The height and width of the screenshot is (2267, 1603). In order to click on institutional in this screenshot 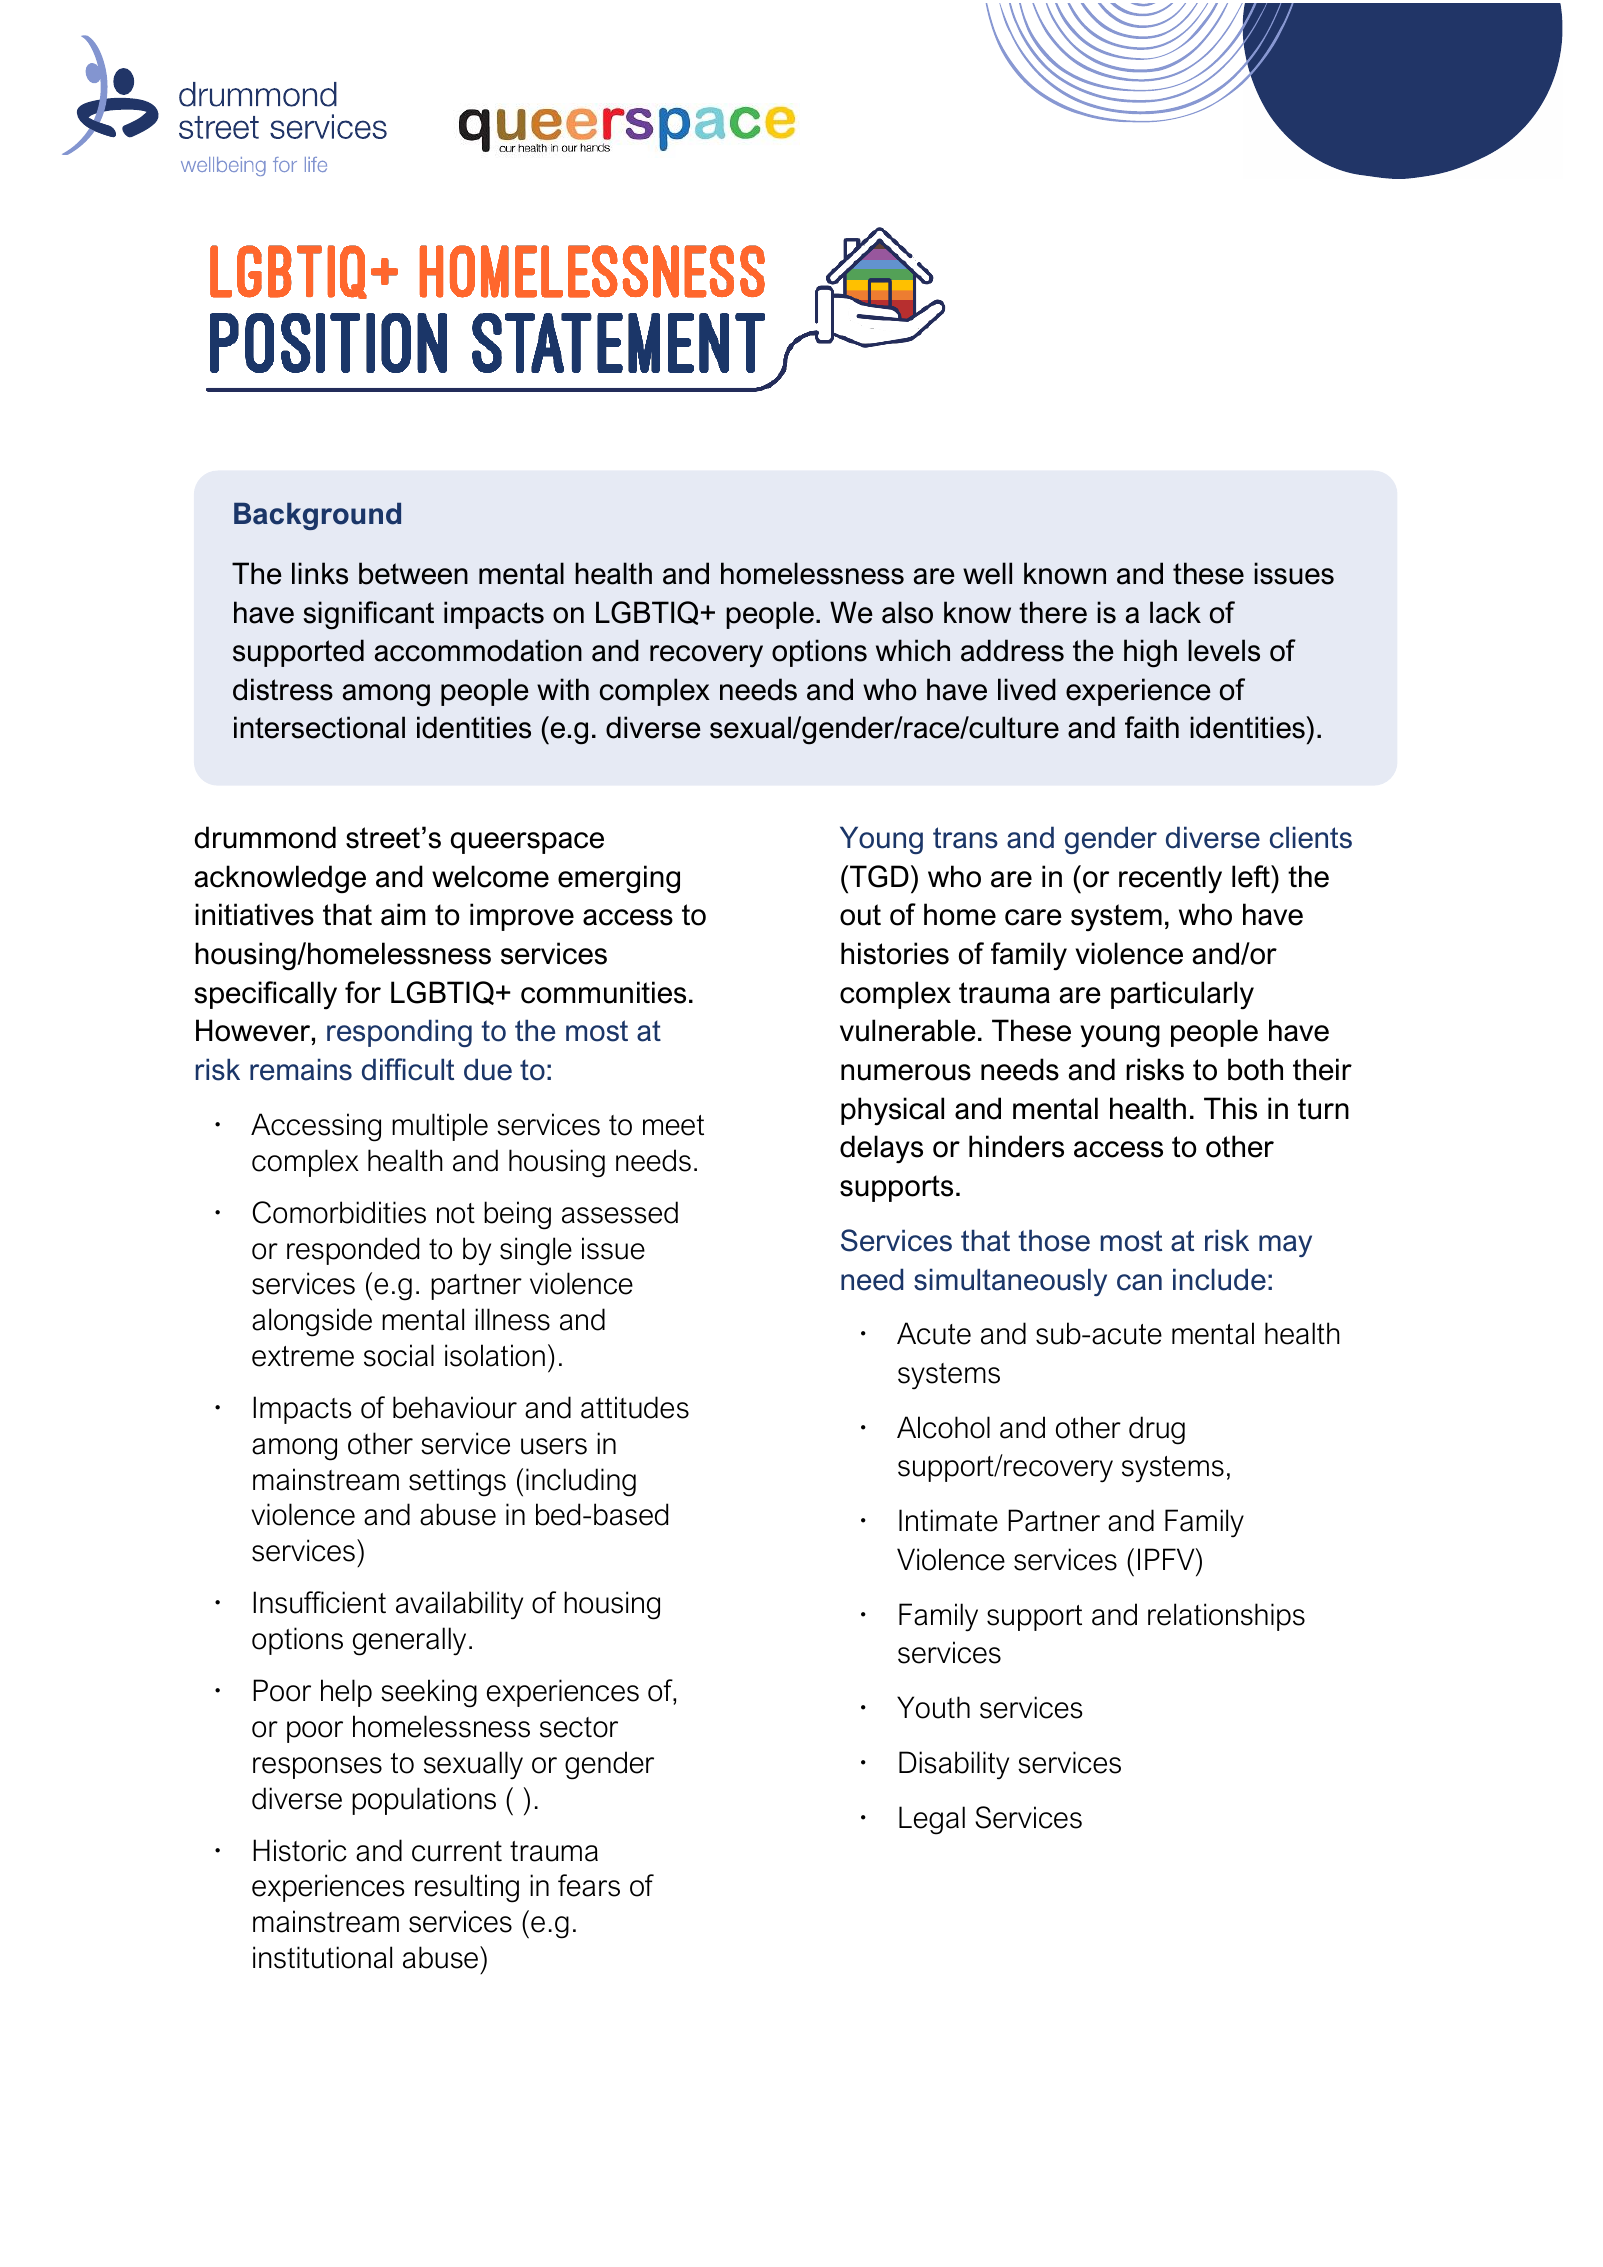, I will do `click(322, 1957)`.
